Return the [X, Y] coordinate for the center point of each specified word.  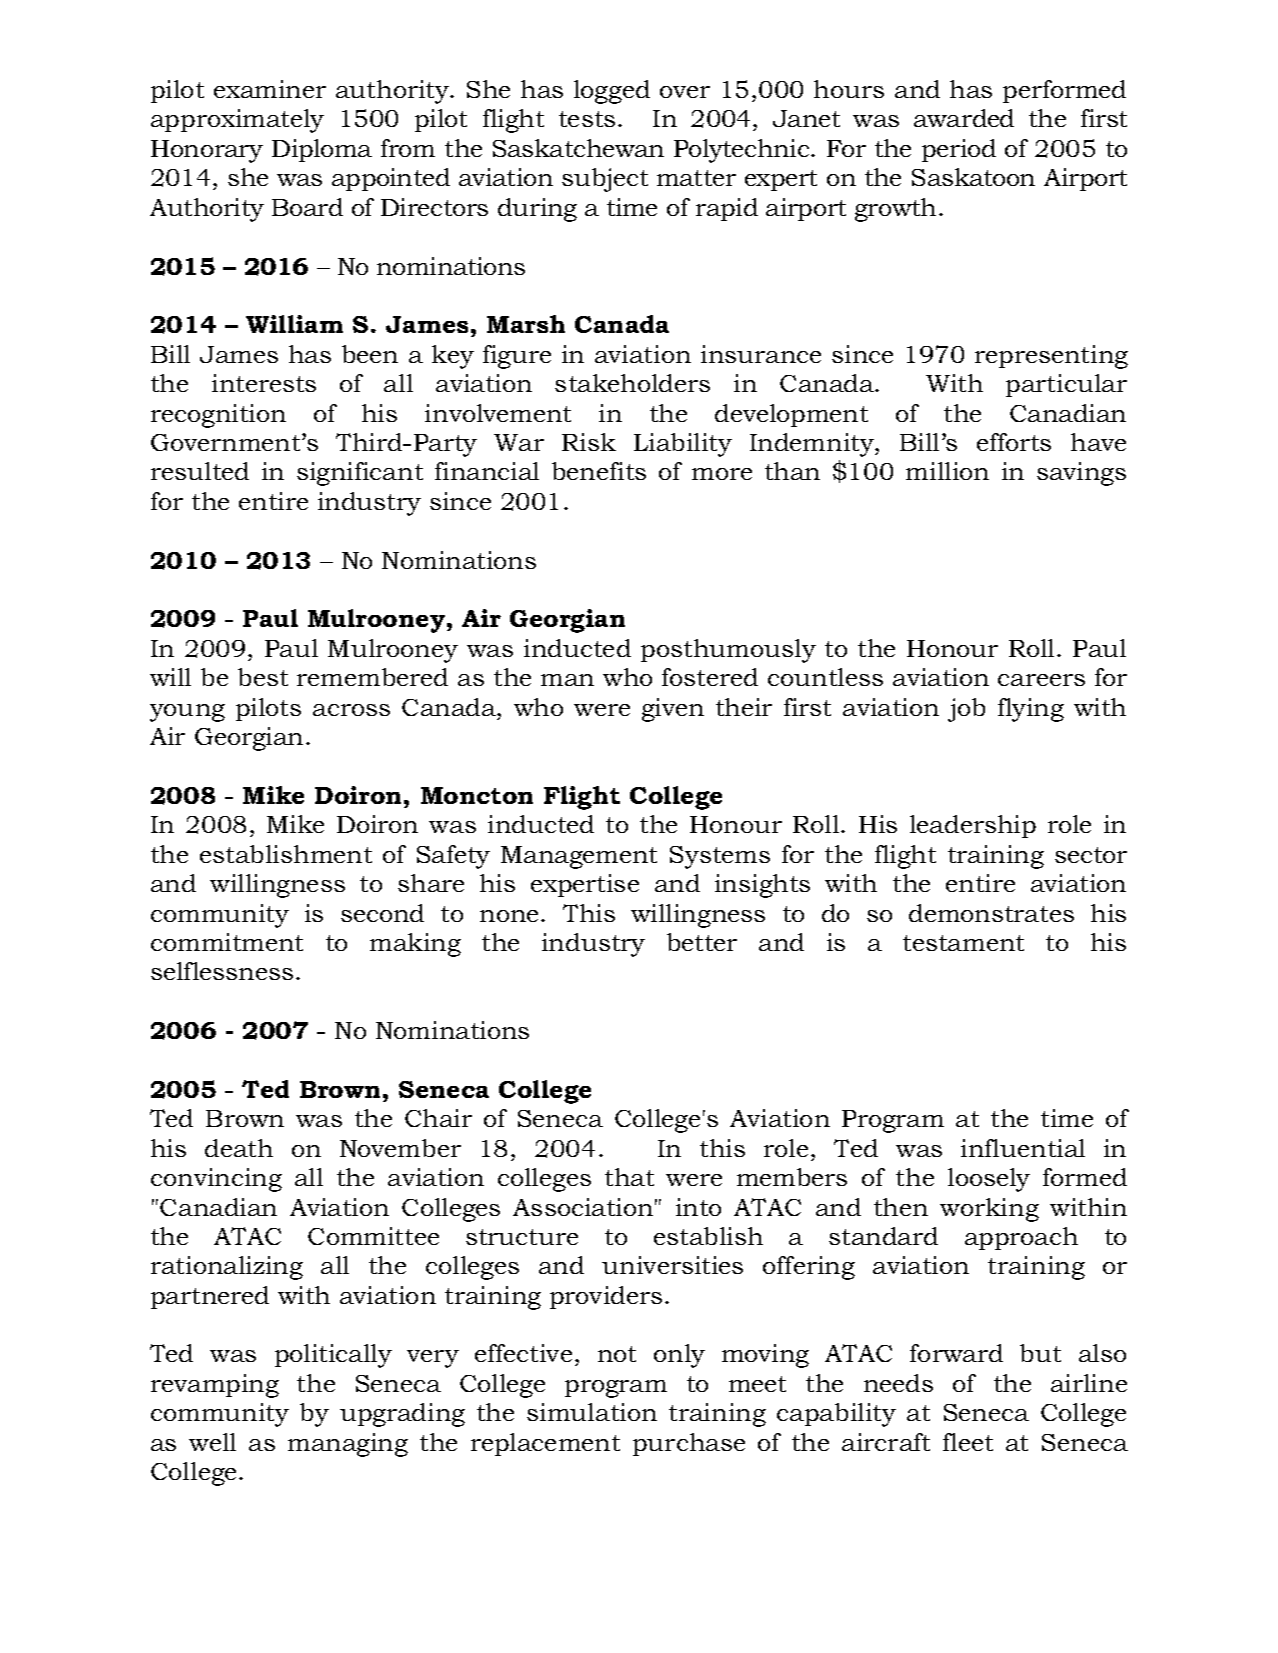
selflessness [222, 971]
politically [333, 1356]
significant [360, 474]
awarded [964, 118]
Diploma [322, 150]
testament [963, 943]
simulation [592, 1412]
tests [587, 119]
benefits [599, 471]
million [947, 471]
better [702, 942]
